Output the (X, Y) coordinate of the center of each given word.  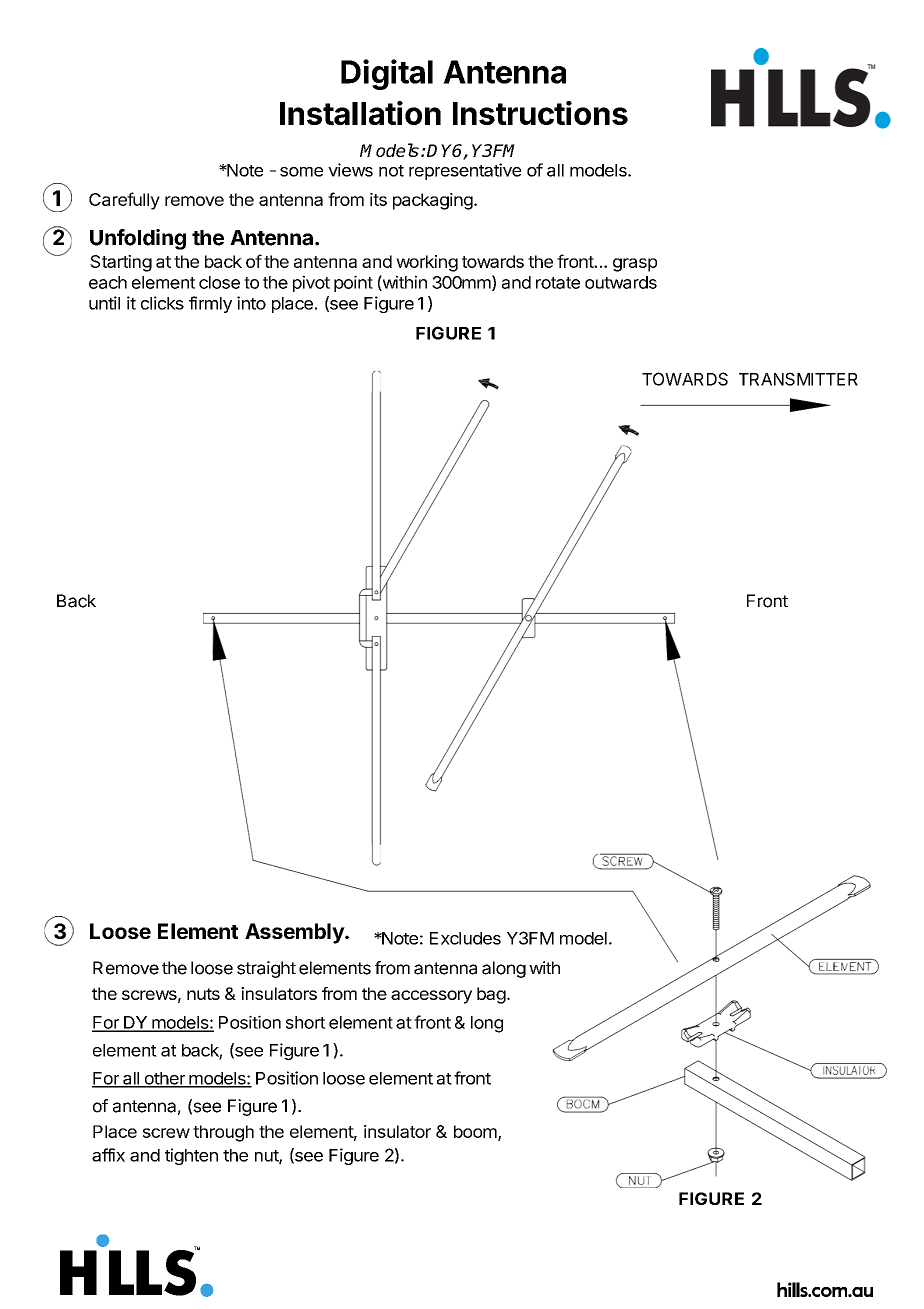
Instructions (540, 113)
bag (491, 995)
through (223, 1133)
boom (476, 1132)
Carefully (124, 201)
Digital (387, 74)
